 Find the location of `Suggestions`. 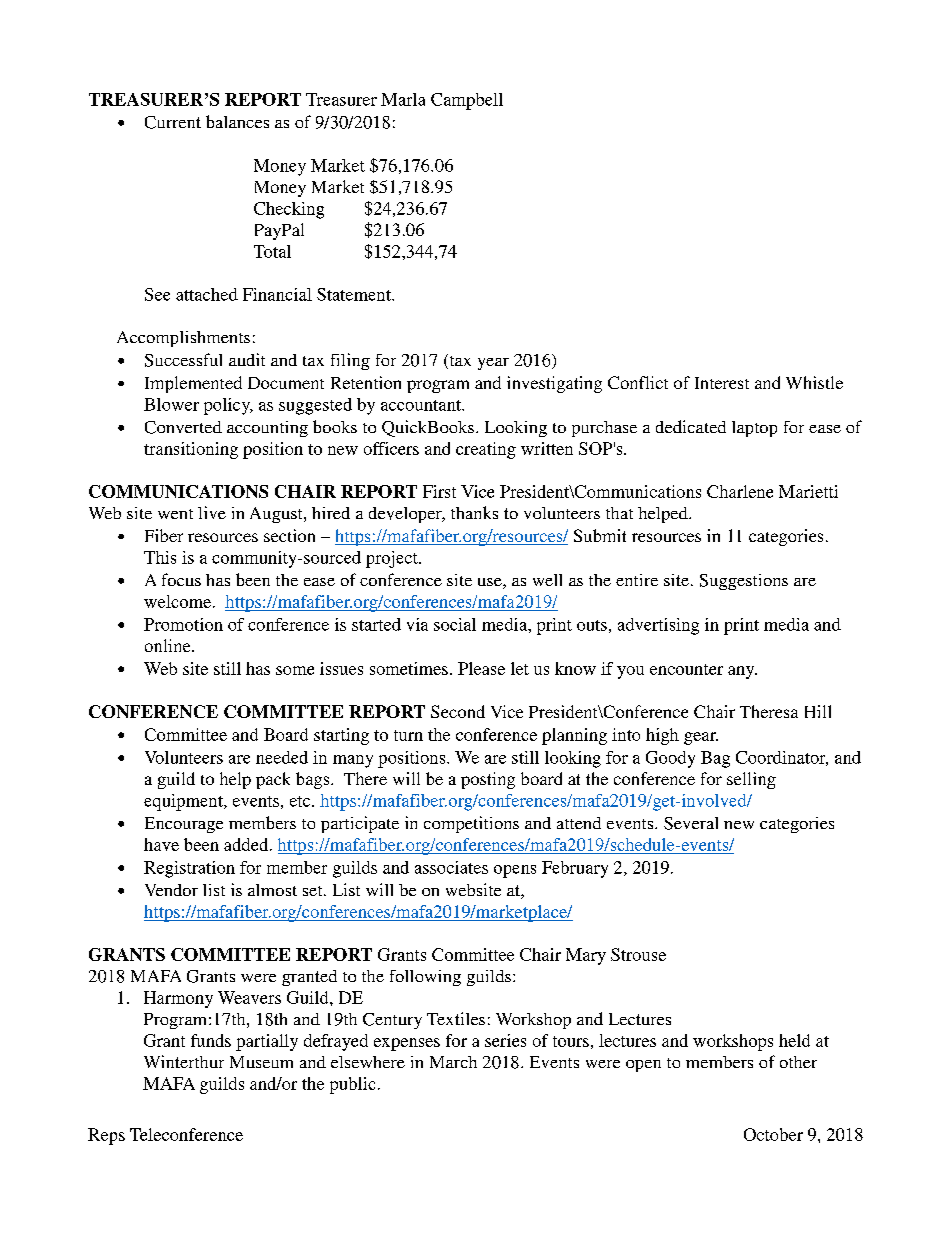

Suggestions is located at coordinates (744, 582).
